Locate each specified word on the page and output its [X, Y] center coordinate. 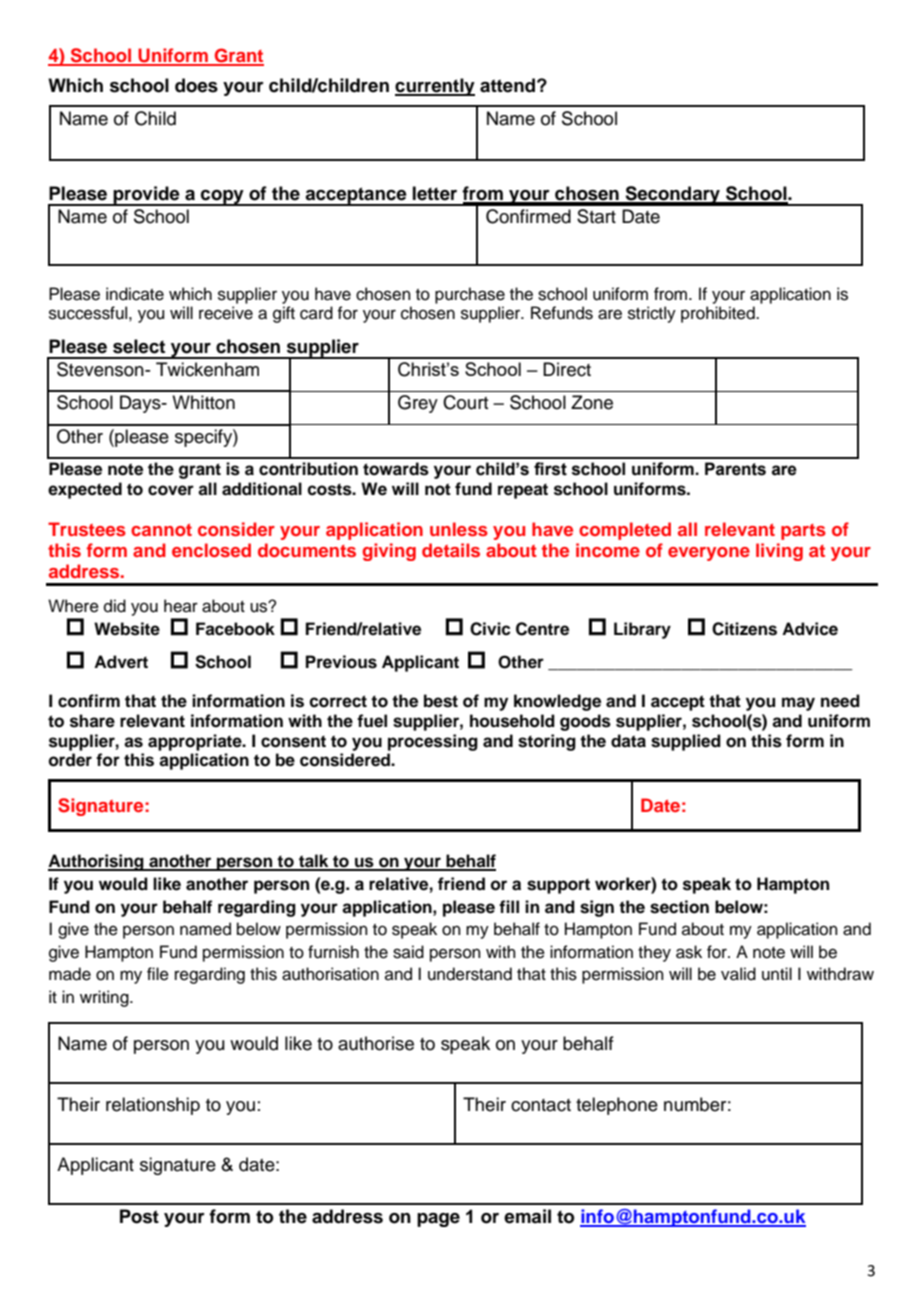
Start [596, 216]
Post [139, 1216]
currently [435, 87]
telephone [617, 1106]
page [438, 1220]
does [196, 85]
